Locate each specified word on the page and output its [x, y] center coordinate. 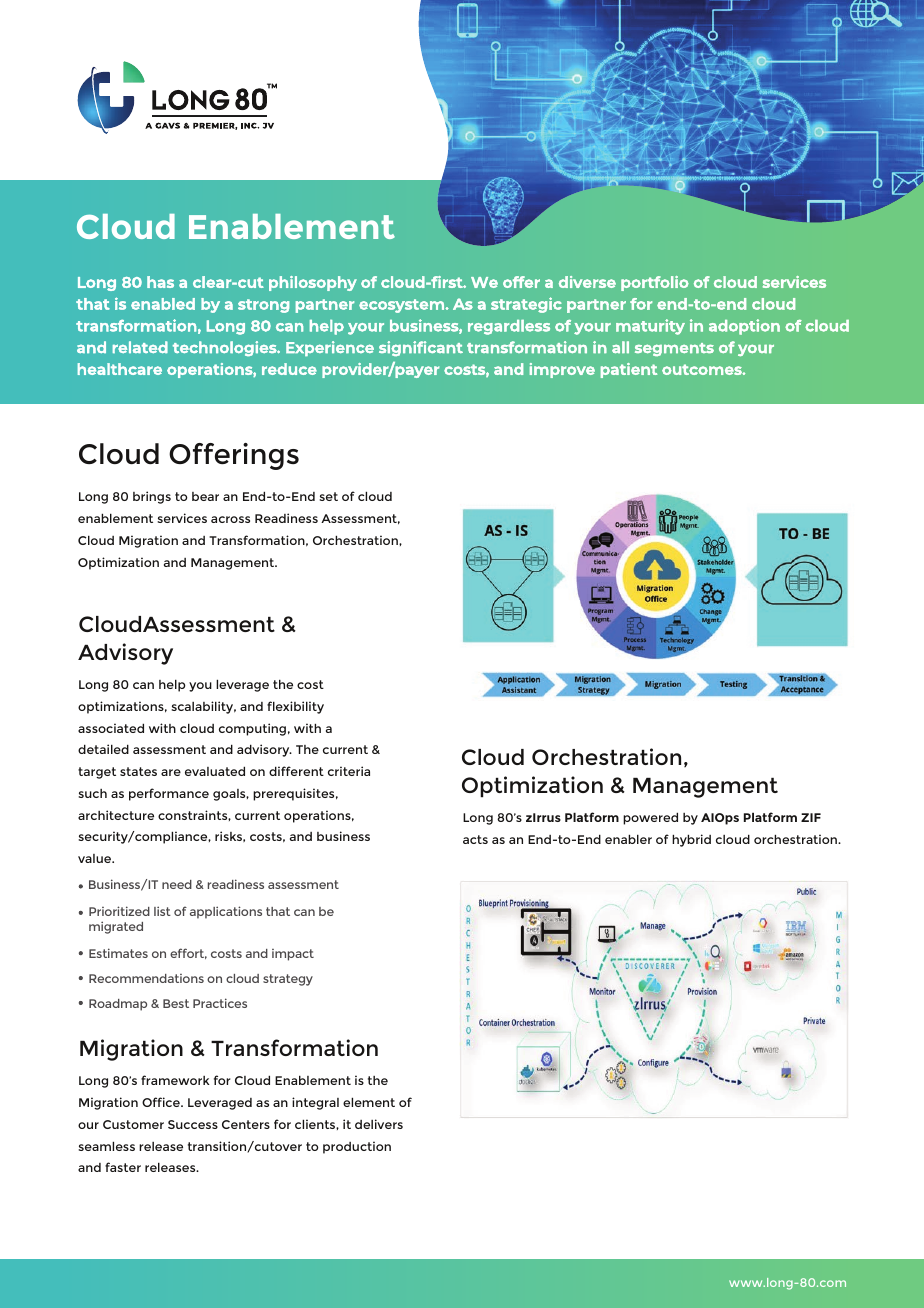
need [177, 884]
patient [629, 370]
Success [193, 1124]
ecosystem [402, 306]
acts [475, 839]
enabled [163, 304]
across [230, 519]
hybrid [691, 840]
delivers [379, 1124]
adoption [744, 327]
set [328, 496]
